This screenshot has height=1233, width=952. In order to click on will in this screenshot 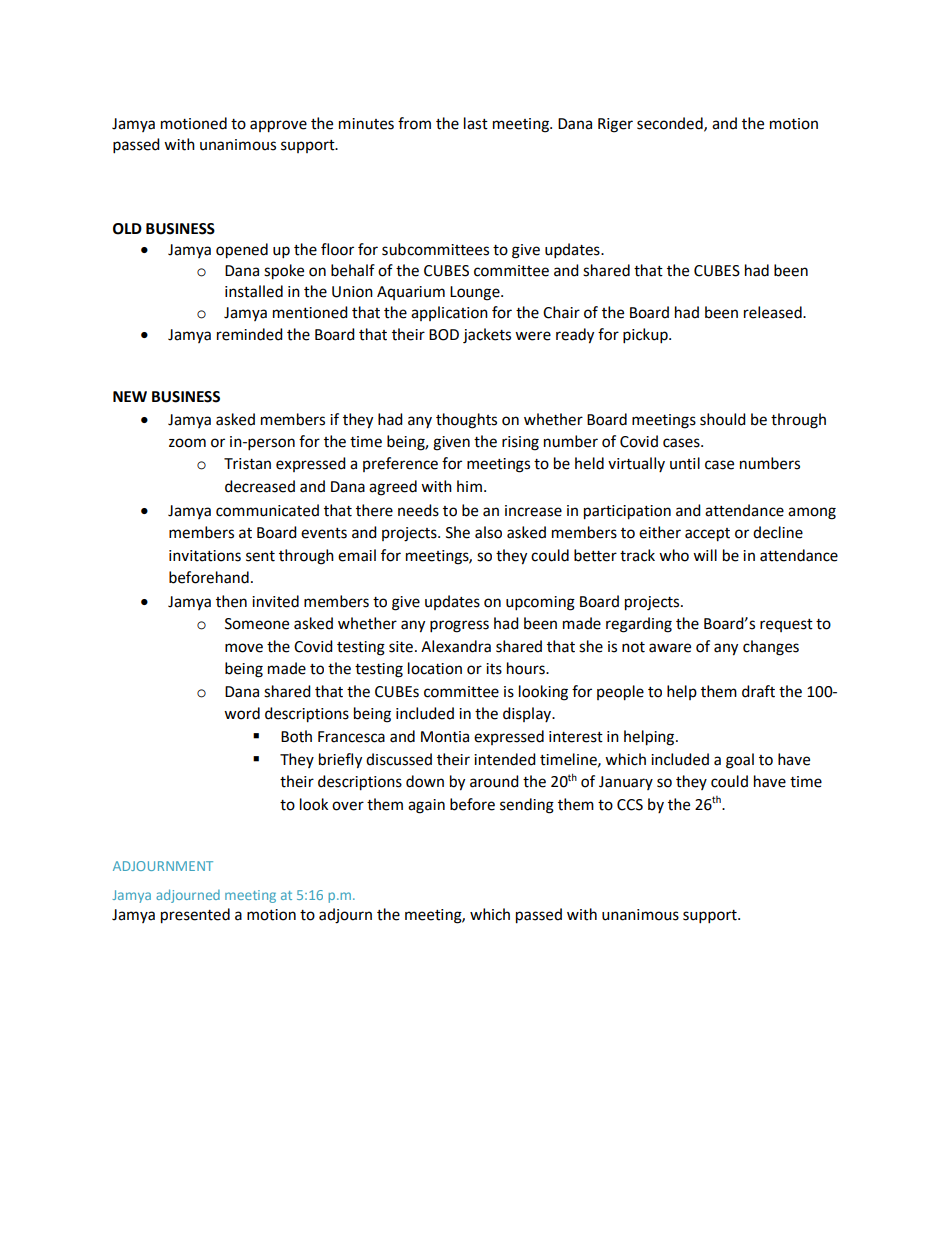, I will do `click(705, 555)`.
